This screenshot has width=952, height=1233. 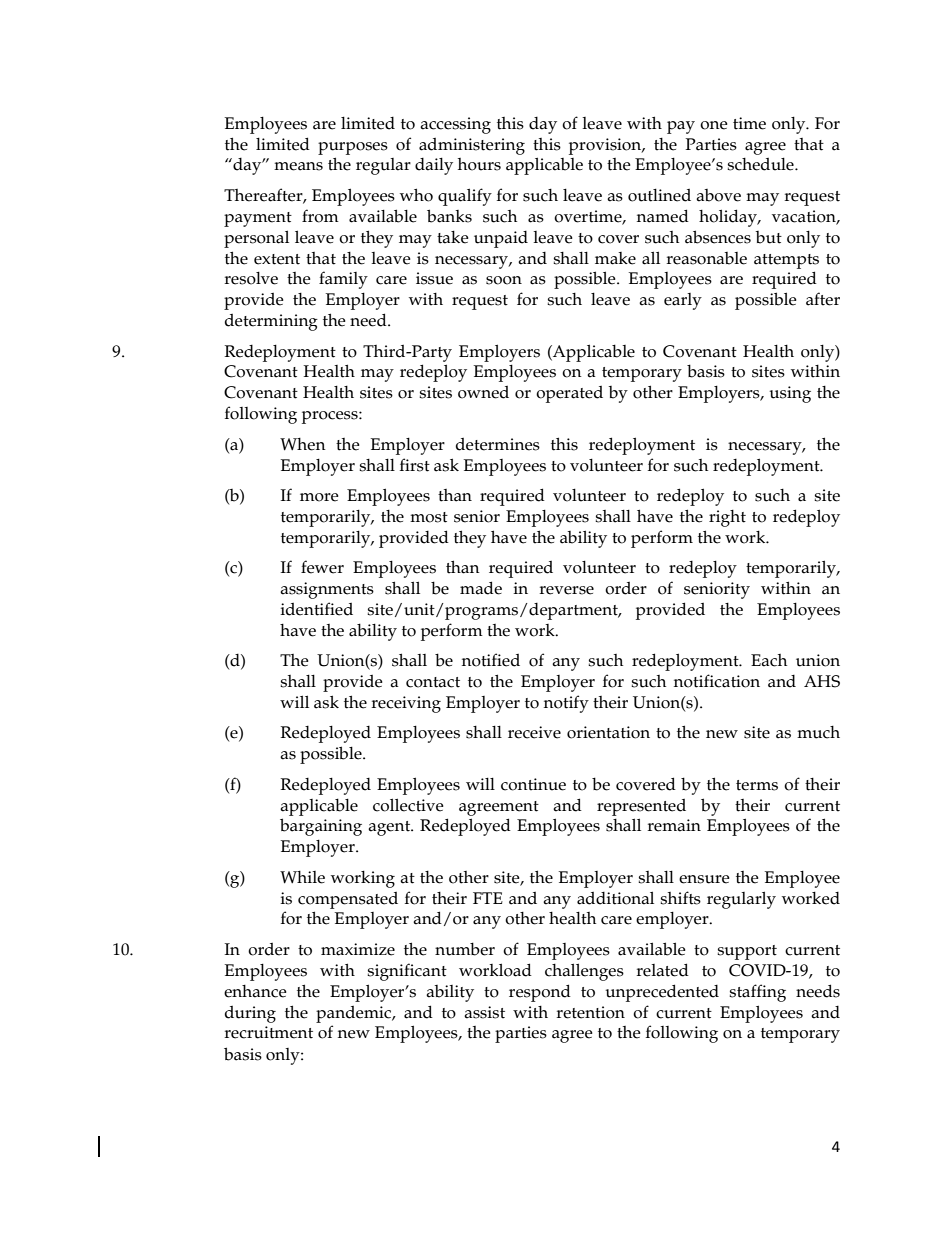 I want to click on notification, so click(x=717, y=681).
